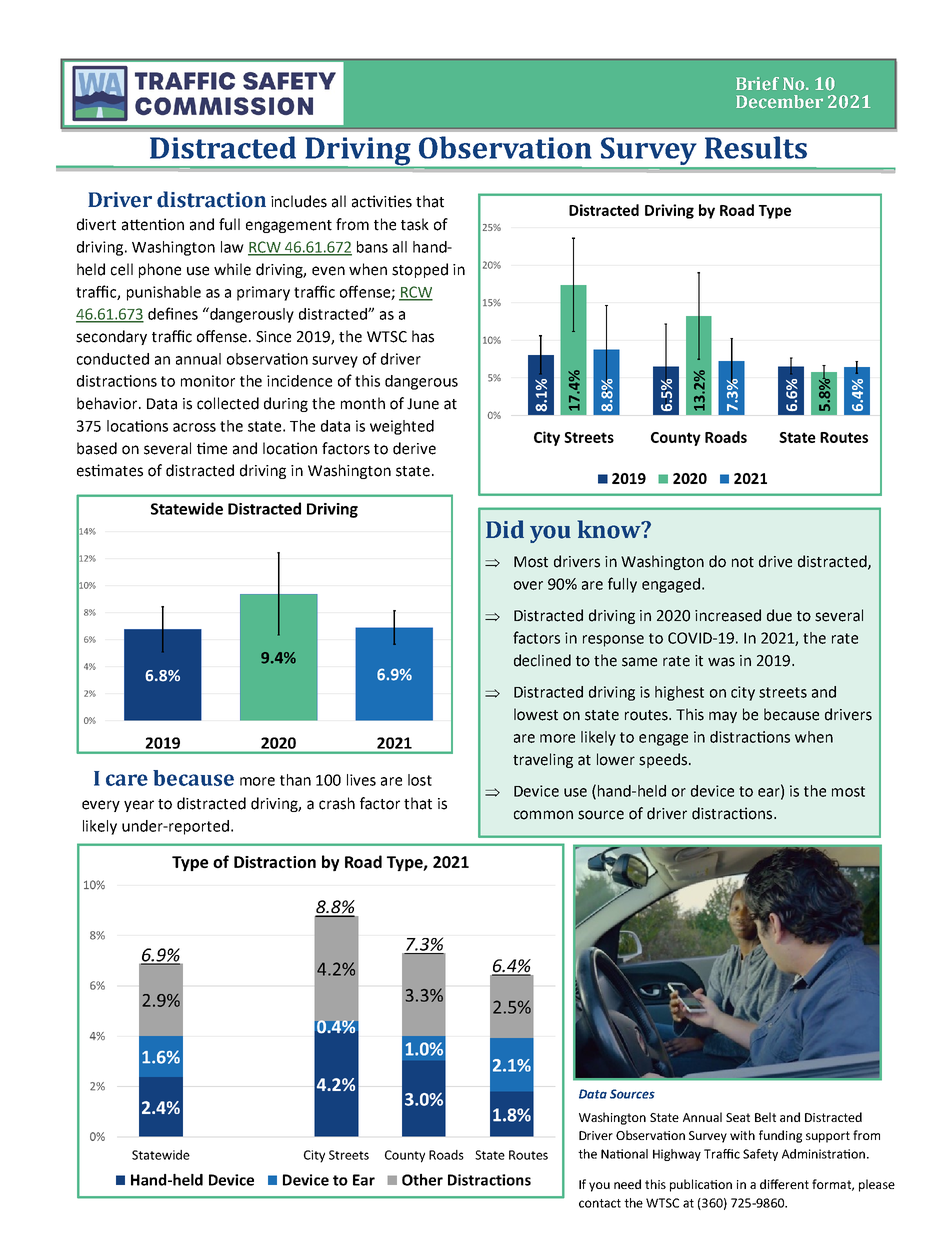 The height and width of the document is (1233, 952). What do you see at coordinates (779, 102) in the document?
I see `December` at bounding box center [779, 102].
